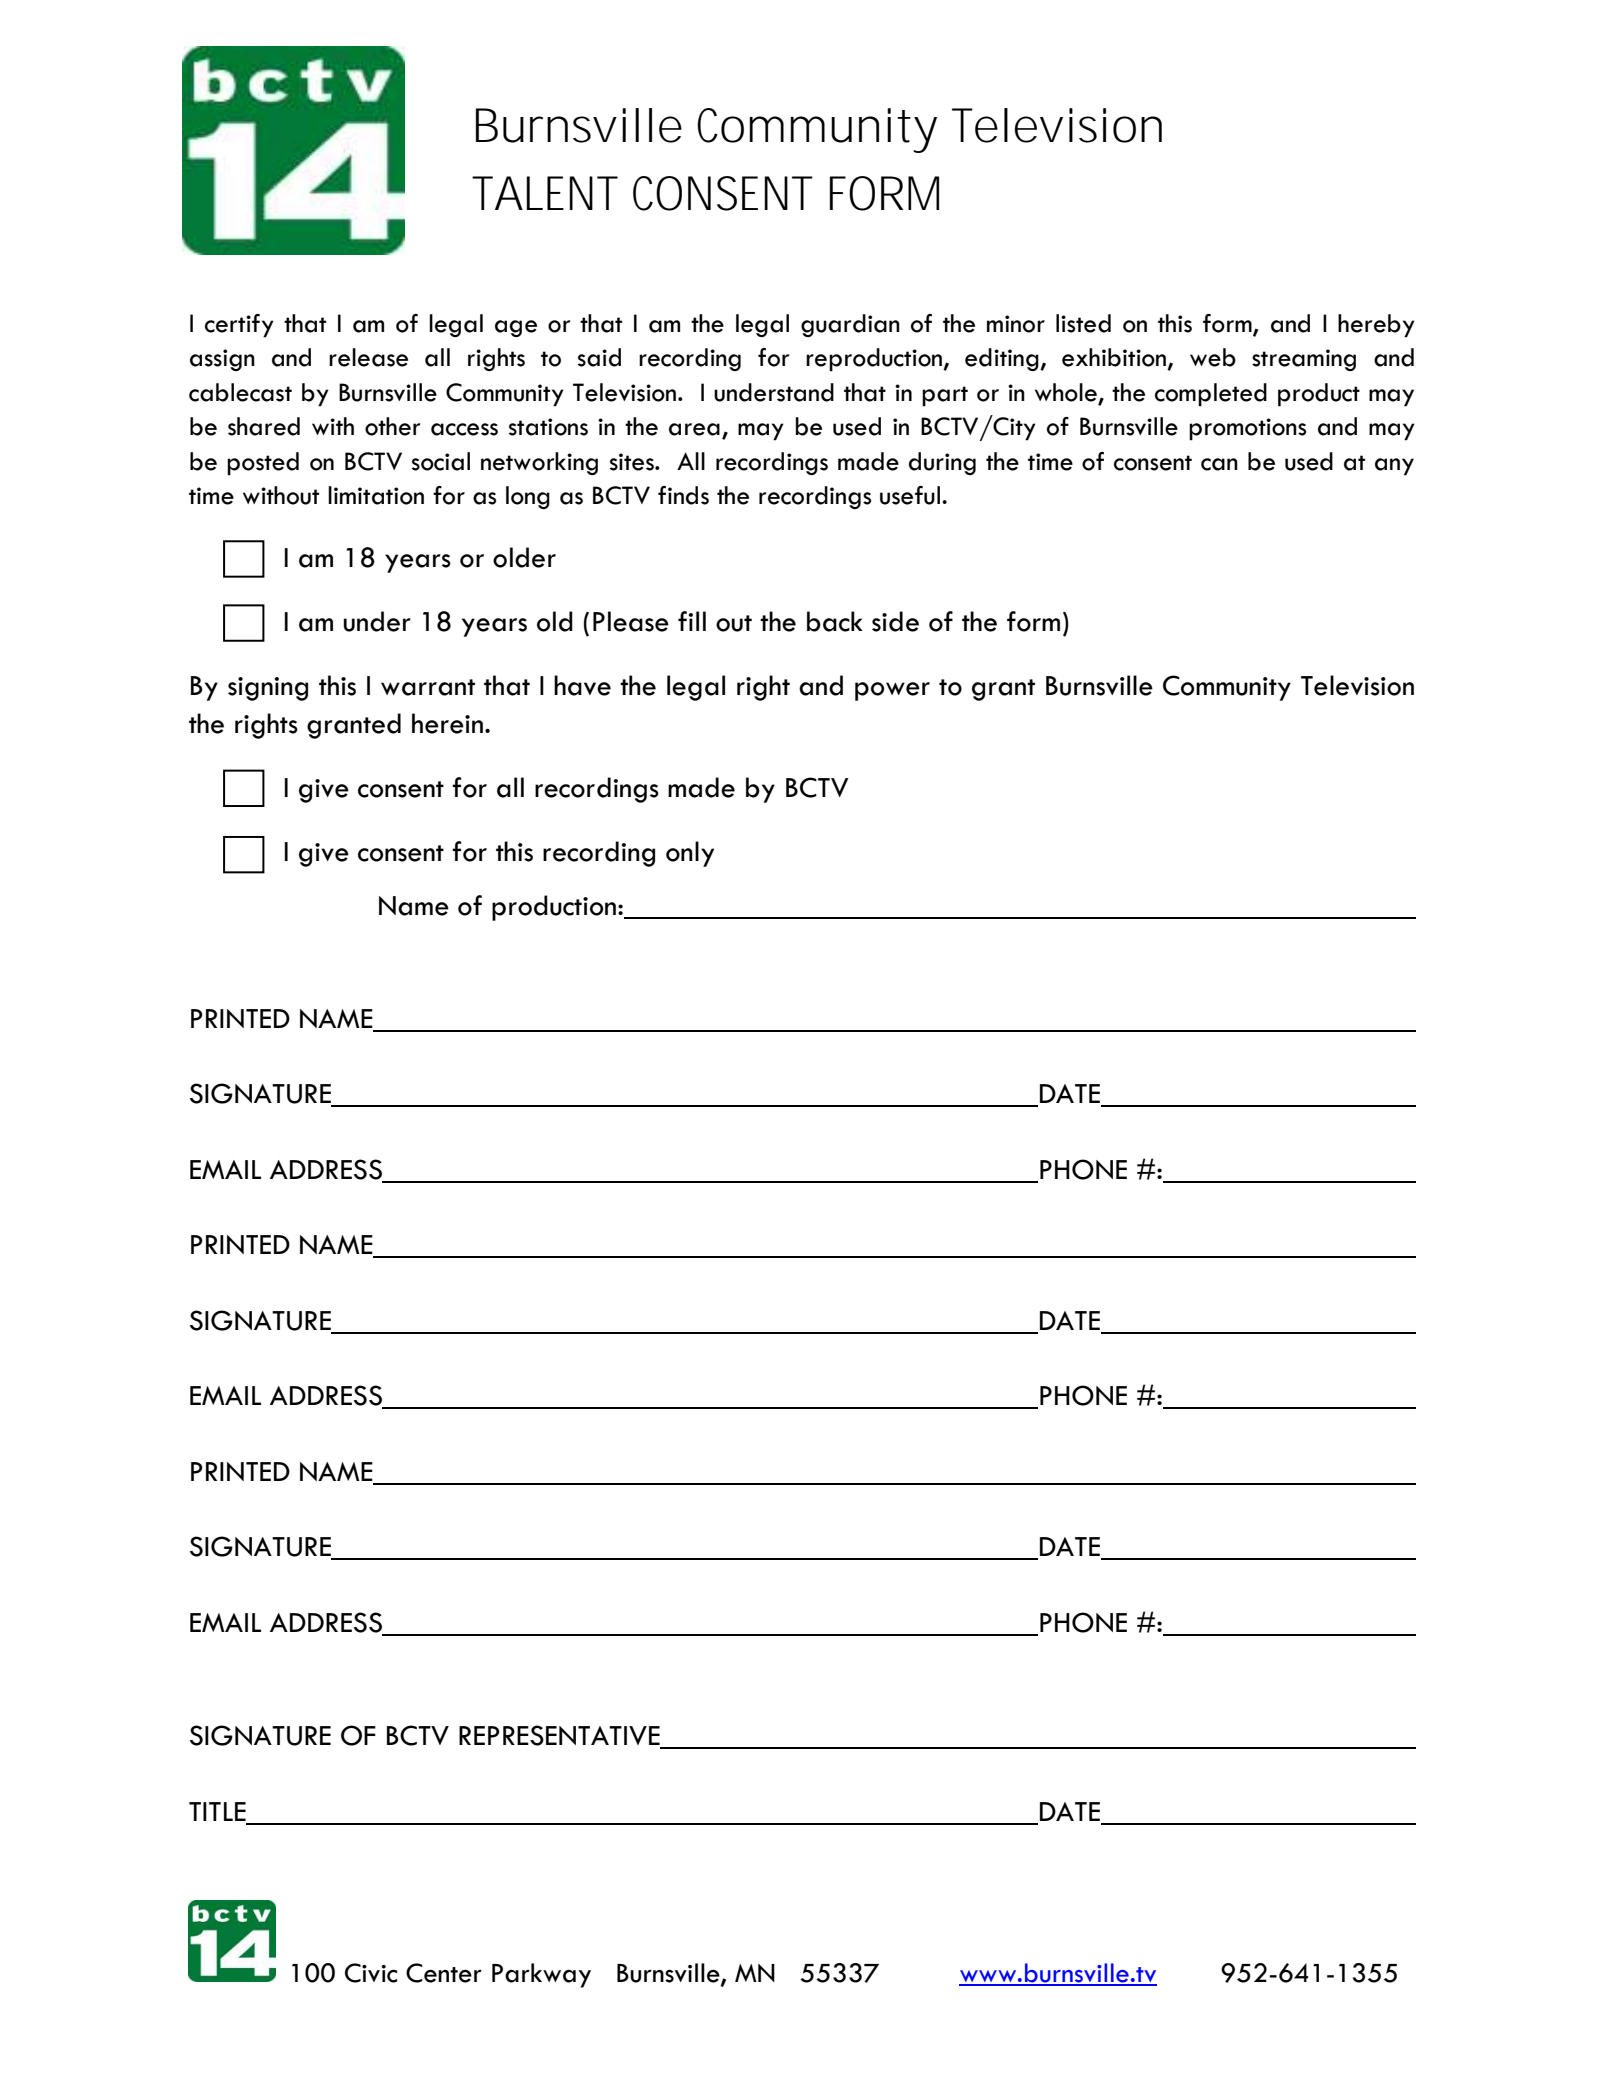  Describe the element at coordinates (217, 1811) in the screenshot. I see `TITLE` at that location.
